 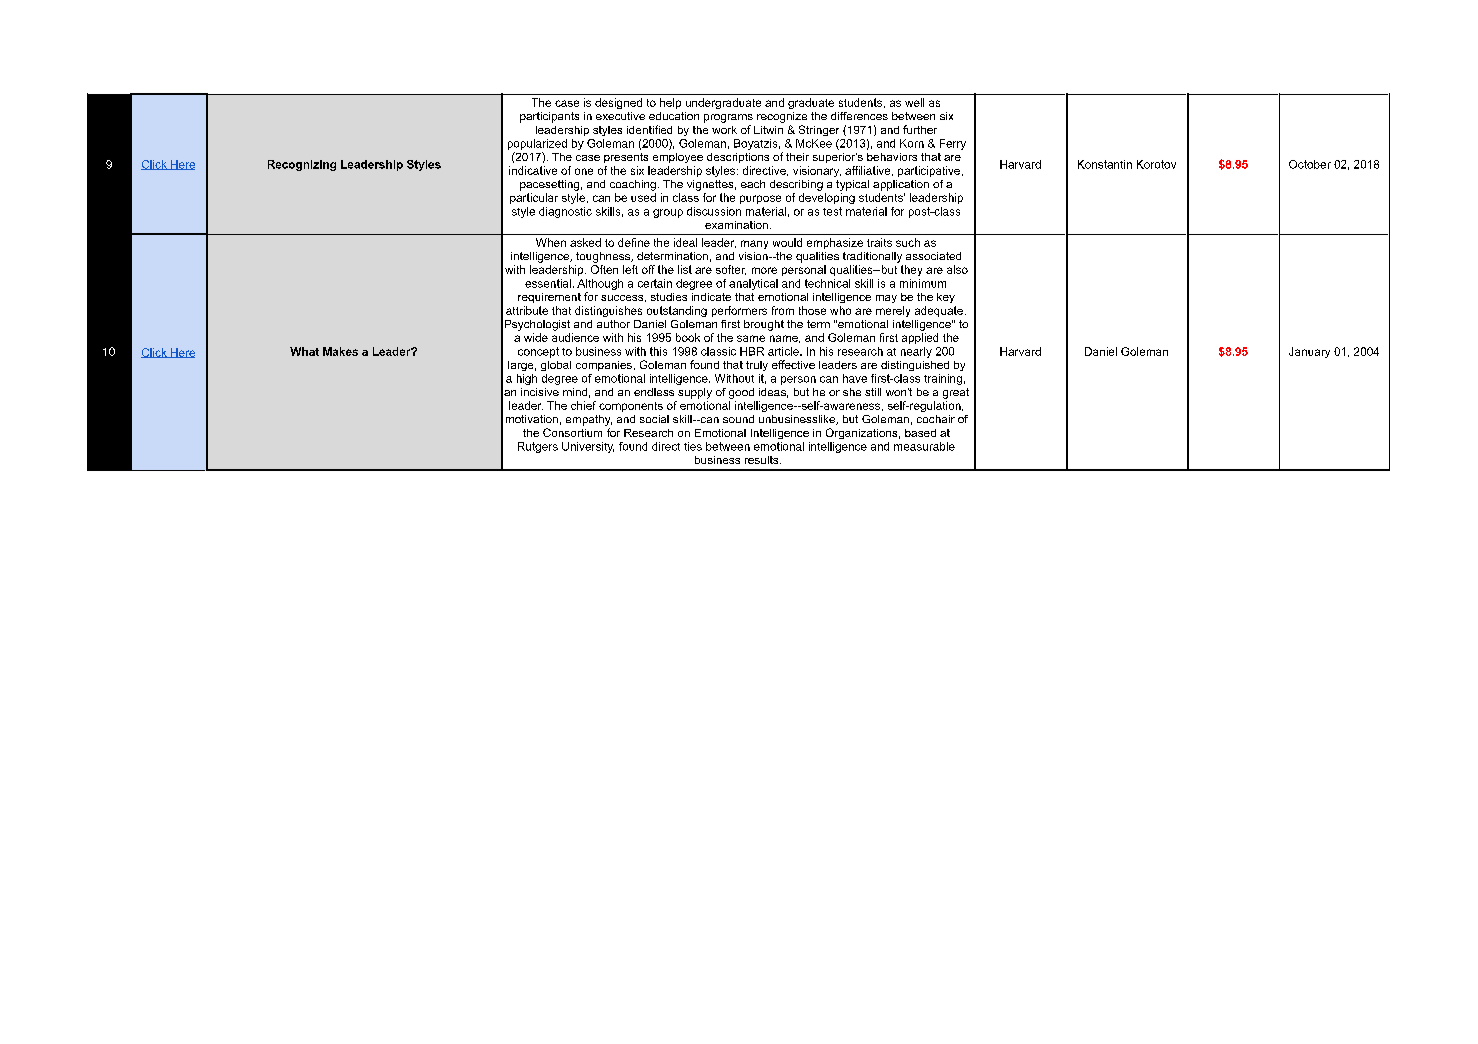 What do you see at coordinates (527, 379) in the document?
I see `high` at bounding box center [527, 379].
